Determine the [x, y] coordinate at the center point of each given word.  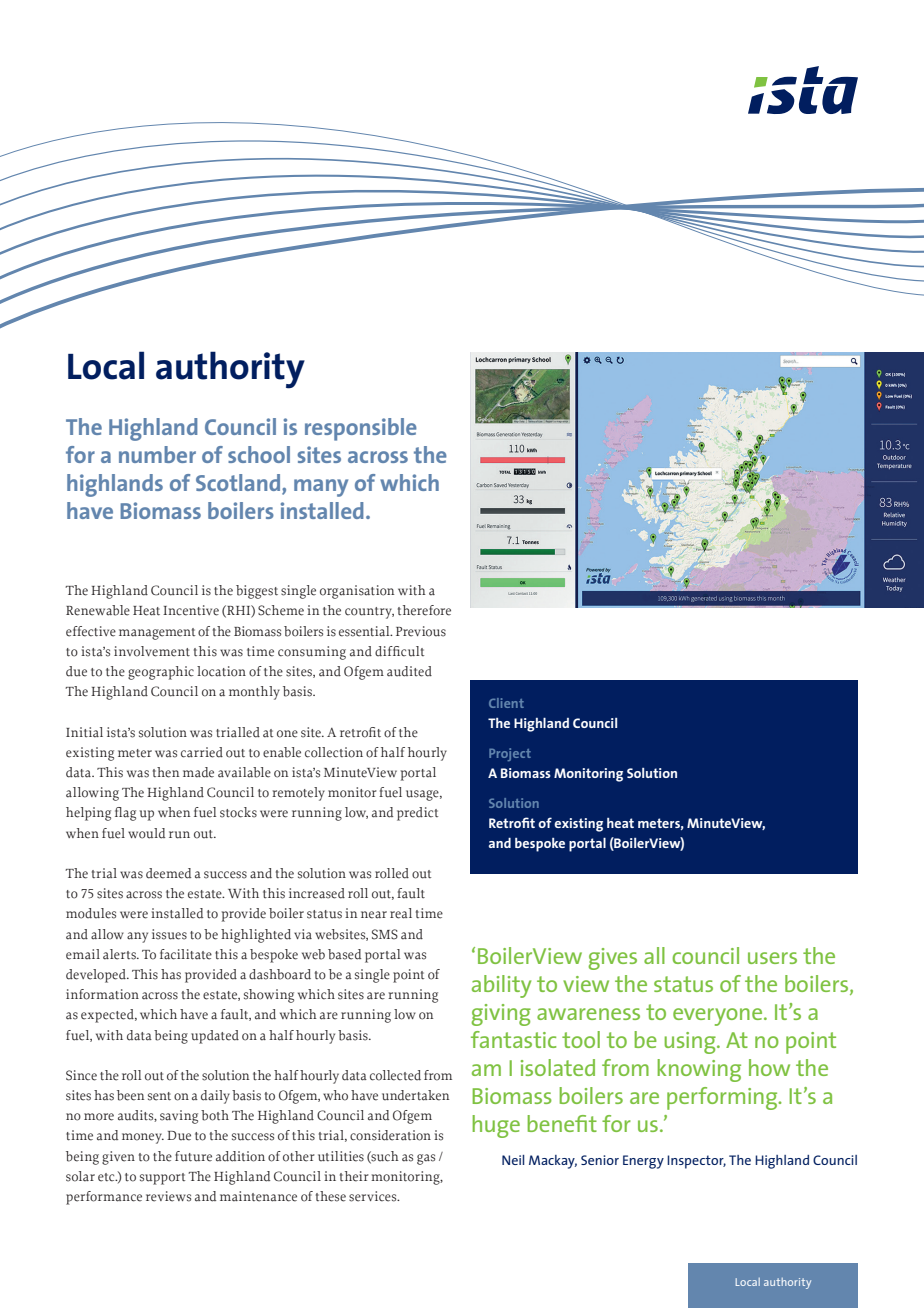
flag [125, 814]
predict [417, 814]
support [162, 1179]
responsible [361, 429]
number [157, 454]
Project [510, 754]
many [321, 488]
